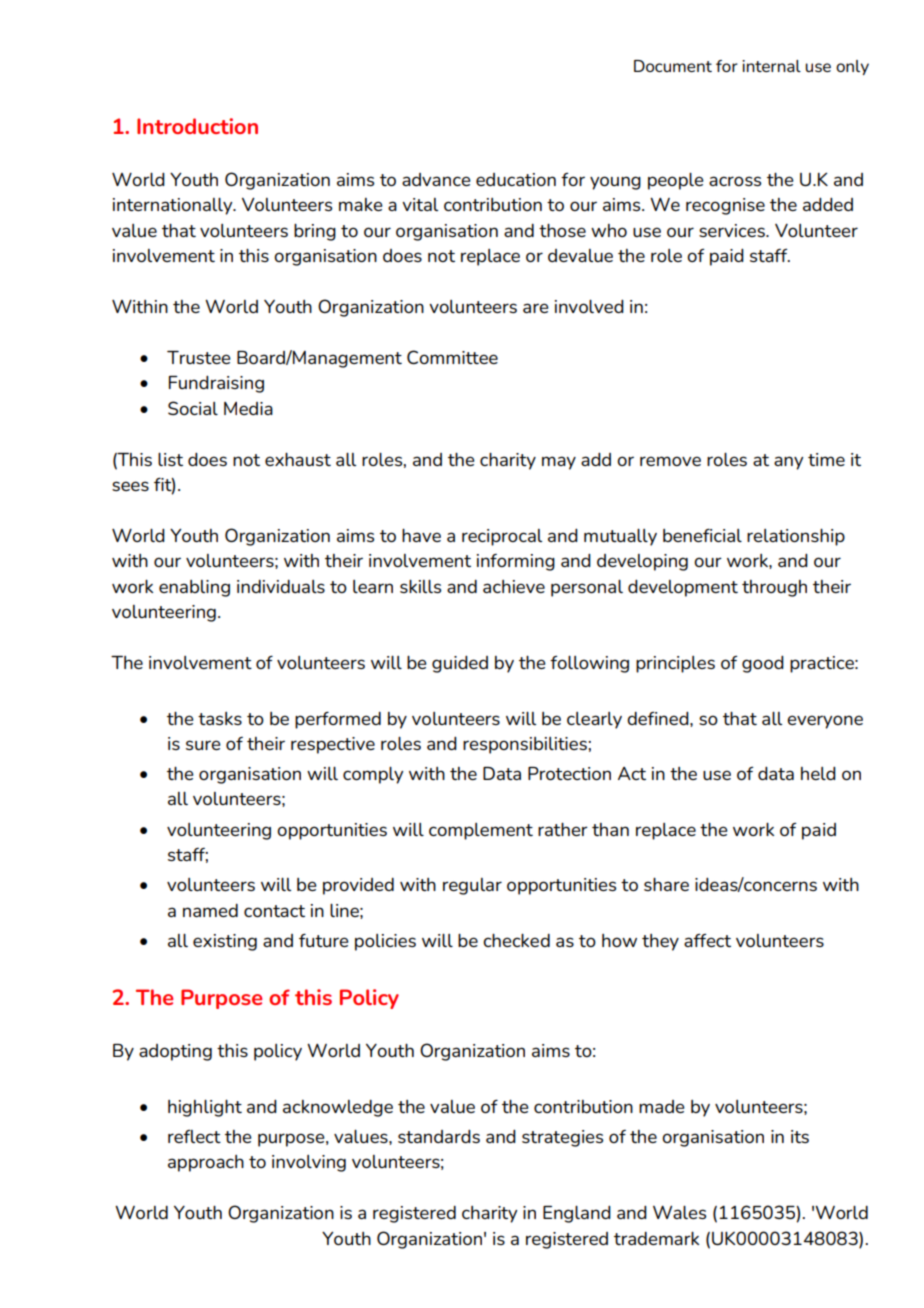 The height and width of the screenshot is (1308, 924). What do you see at coordinates (679, 1212) in the screenshot?
I see `Wales` at bounding box center [679, 1212].
